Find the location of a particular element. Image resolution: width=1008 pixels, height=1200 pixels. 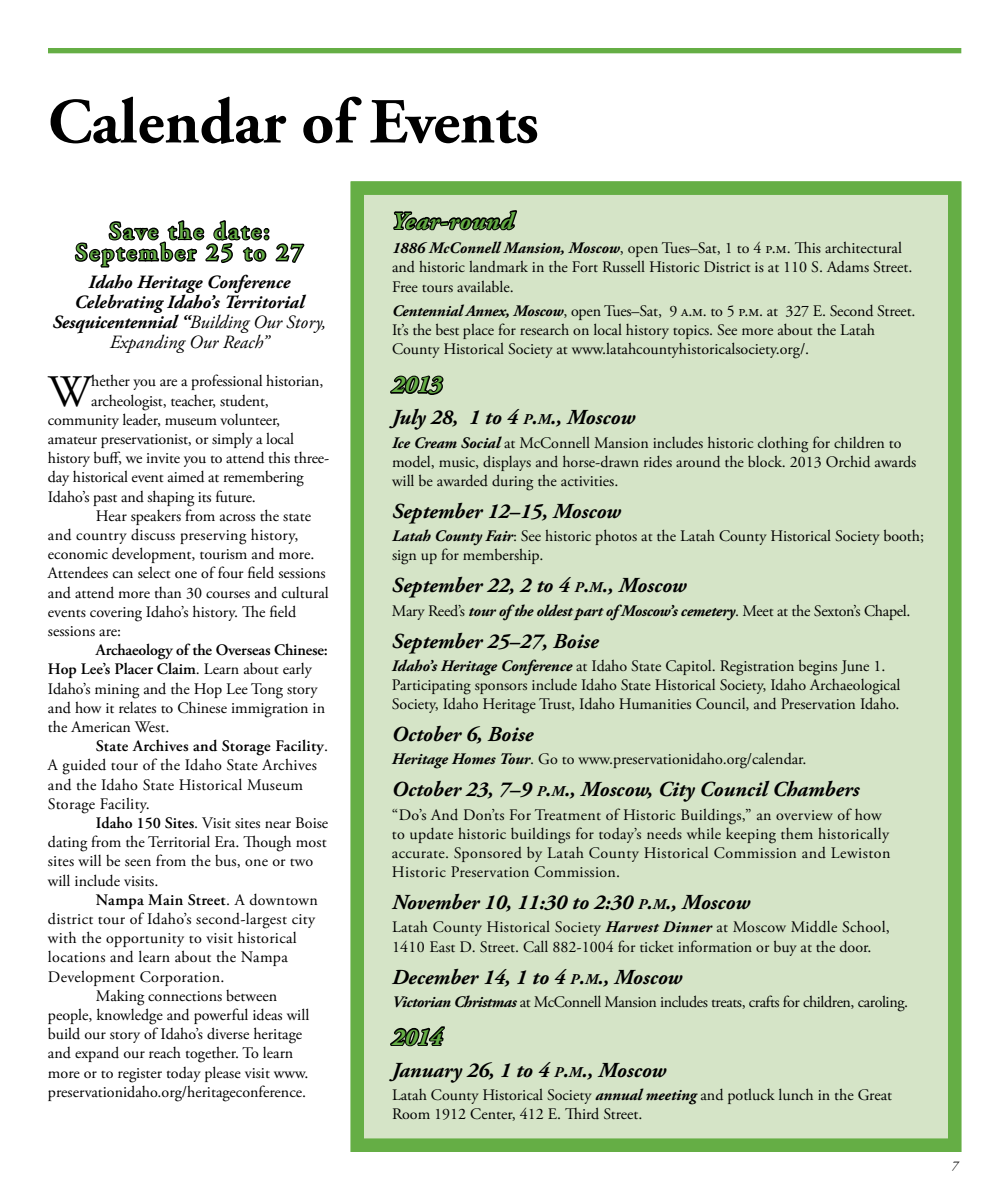

block is located at coordinates (766, 461).
